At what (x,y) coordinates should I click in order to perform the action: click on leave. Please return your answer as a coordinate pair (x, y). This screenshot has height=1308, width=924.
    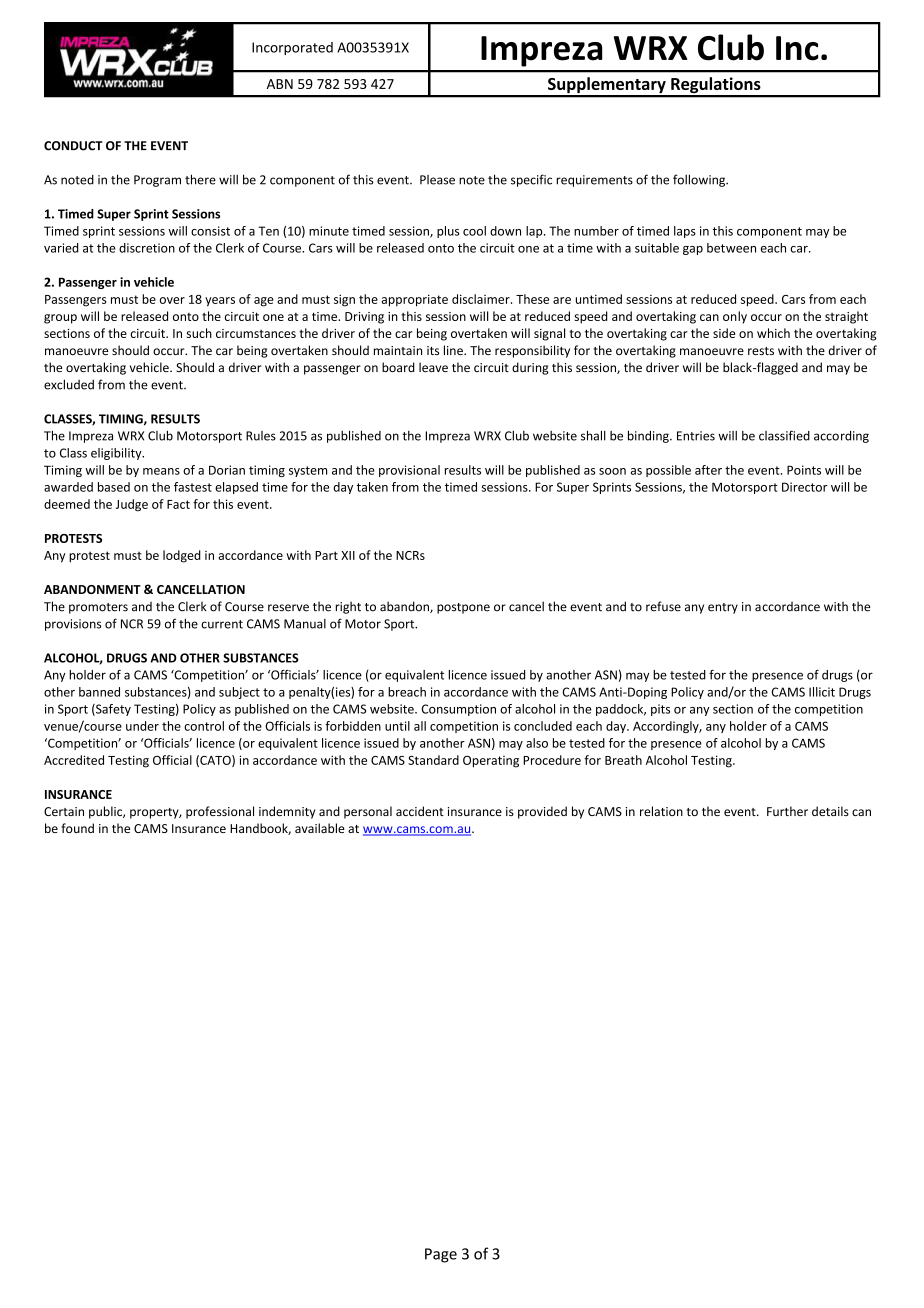
    Looking at the image, I should click on (433, 367).
